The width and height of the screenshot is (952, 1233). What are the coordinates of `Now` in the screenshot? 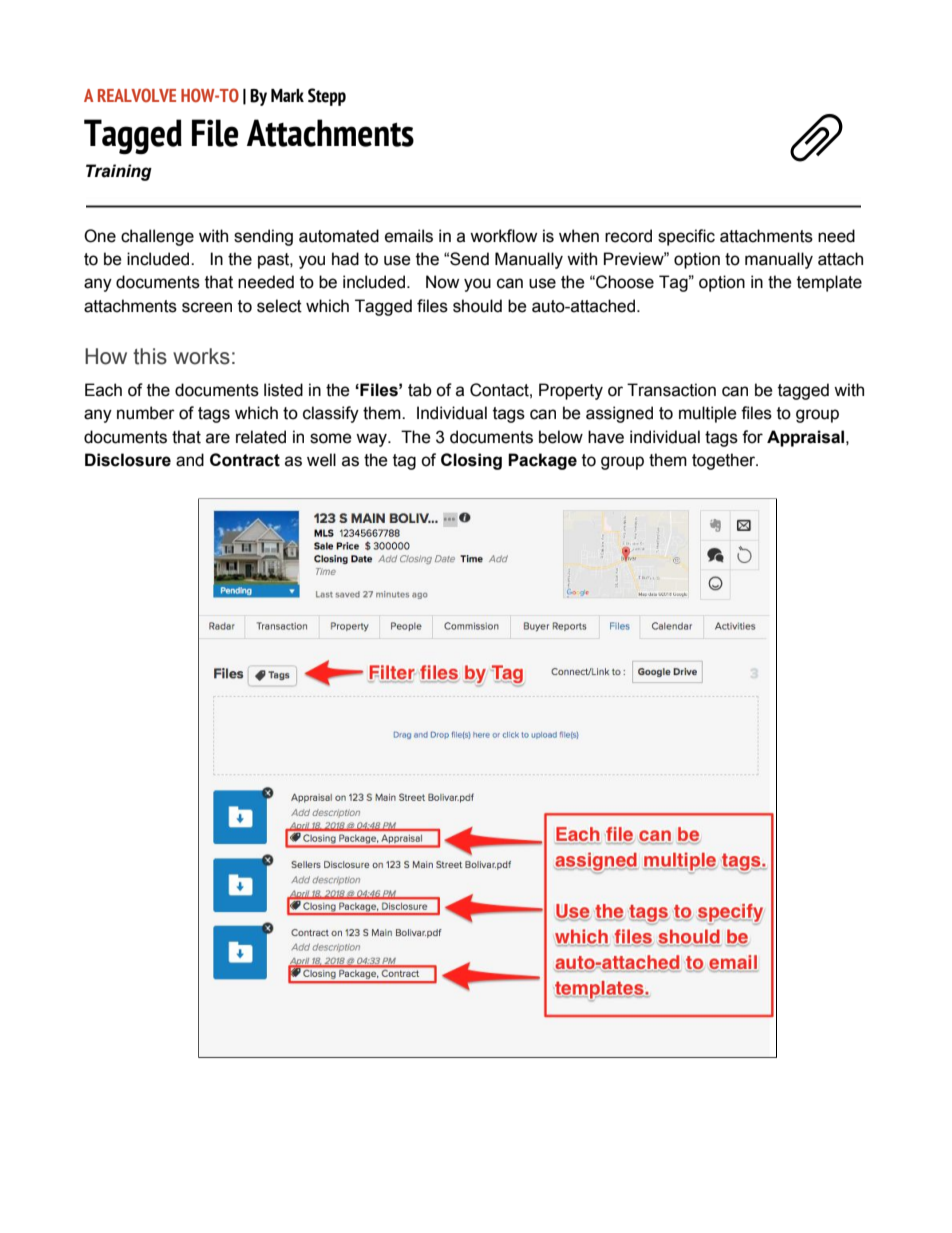 It's located at (442, 282).
